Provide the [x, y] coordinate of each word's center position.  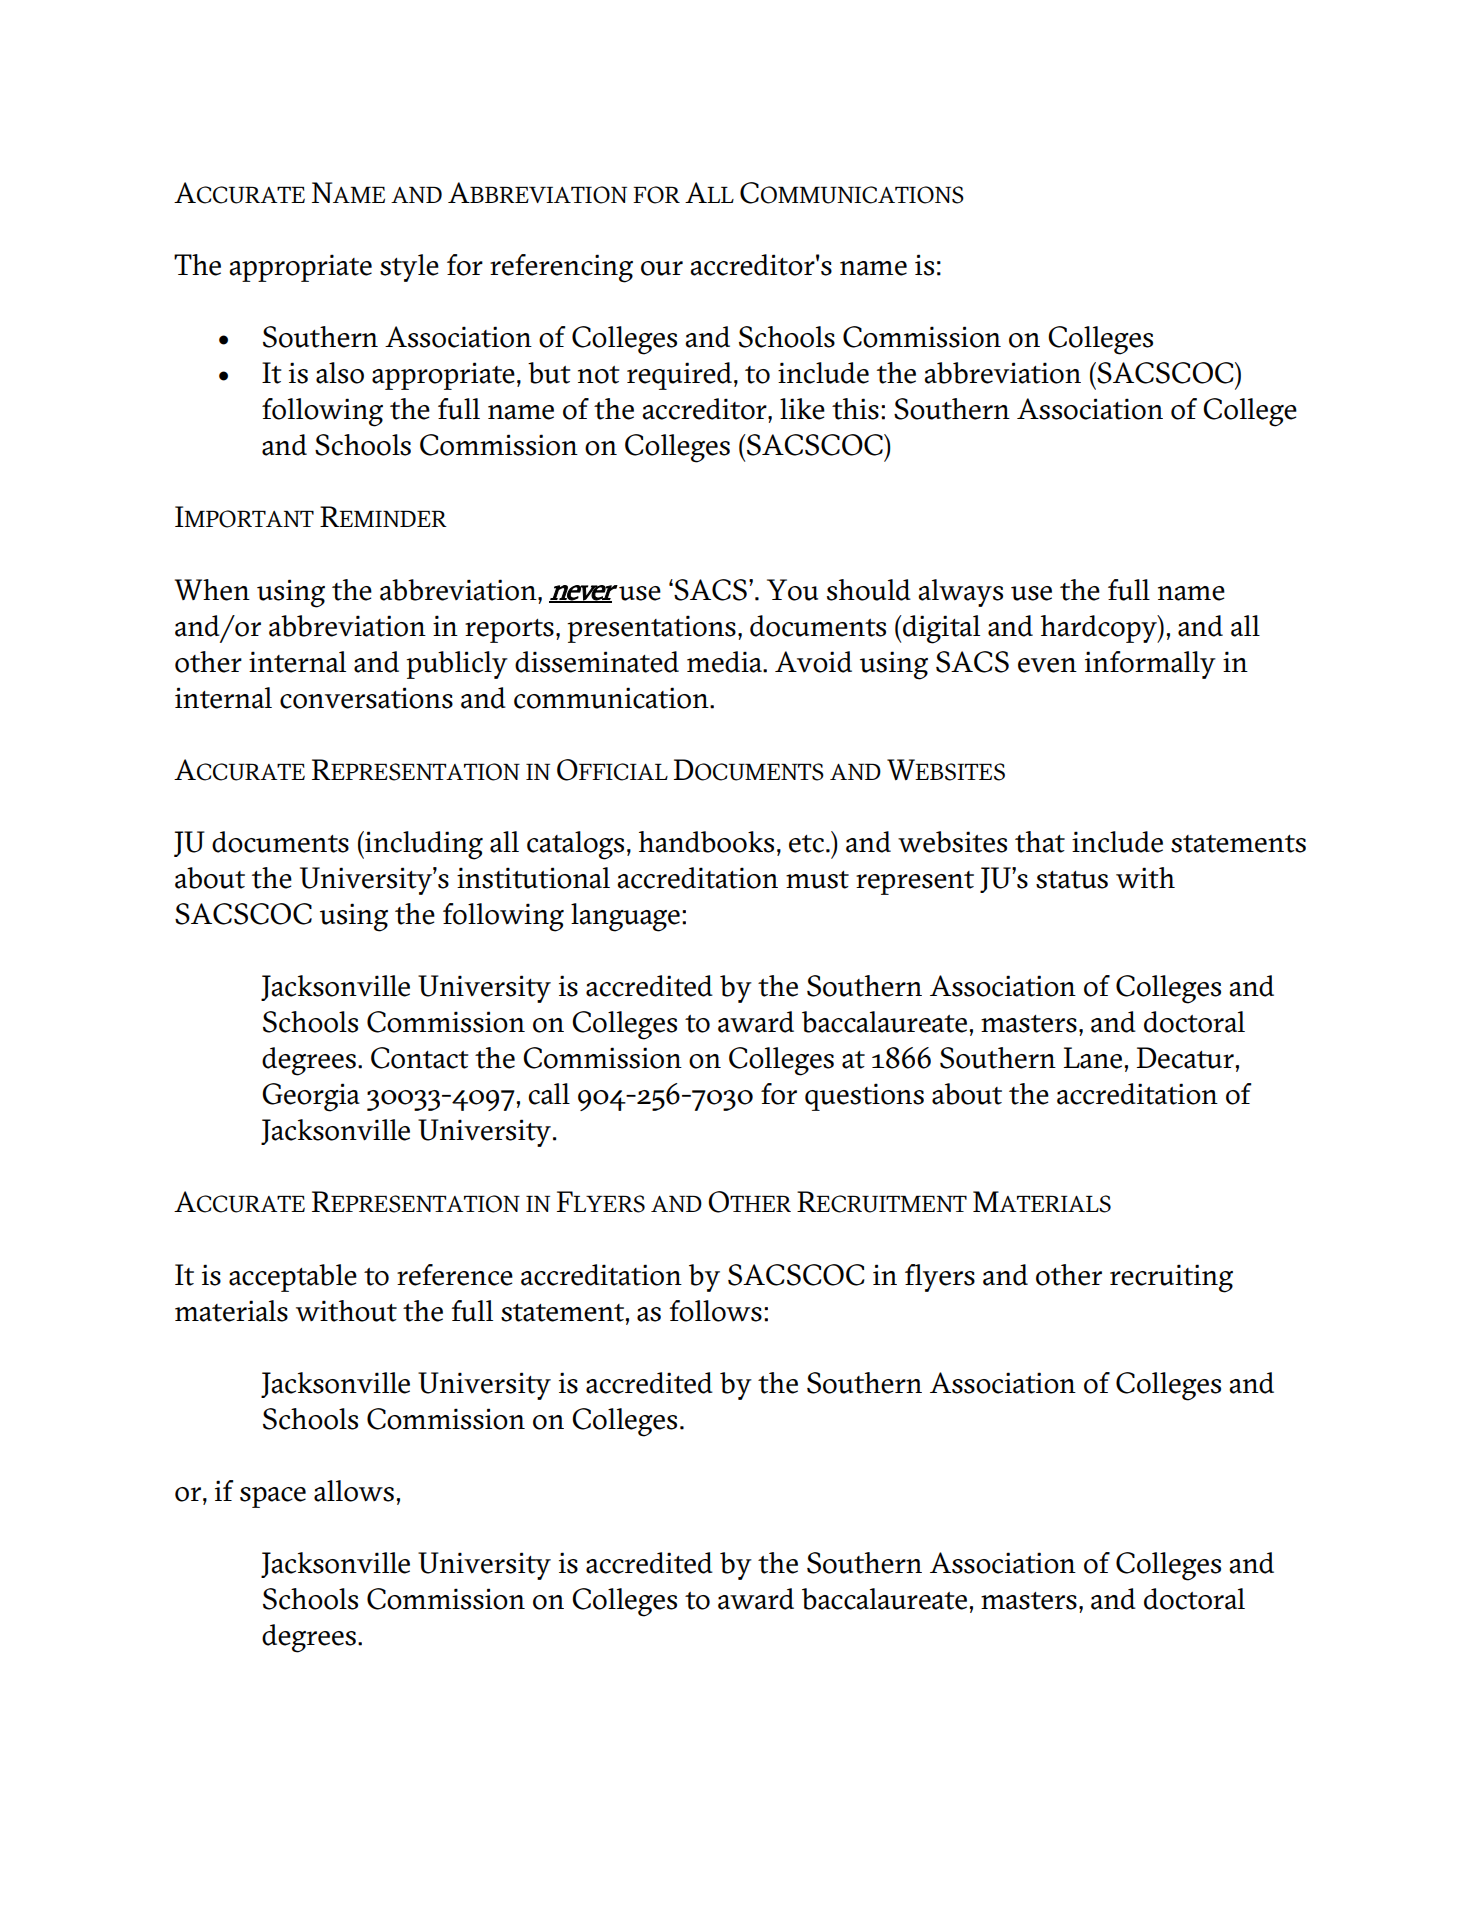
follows [715, 1311]
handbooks [706, 842]
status [1072, 880]
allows [354, 1491]
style [409, 268]
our [662, 268]
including [423, 845]
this [855, 409]
